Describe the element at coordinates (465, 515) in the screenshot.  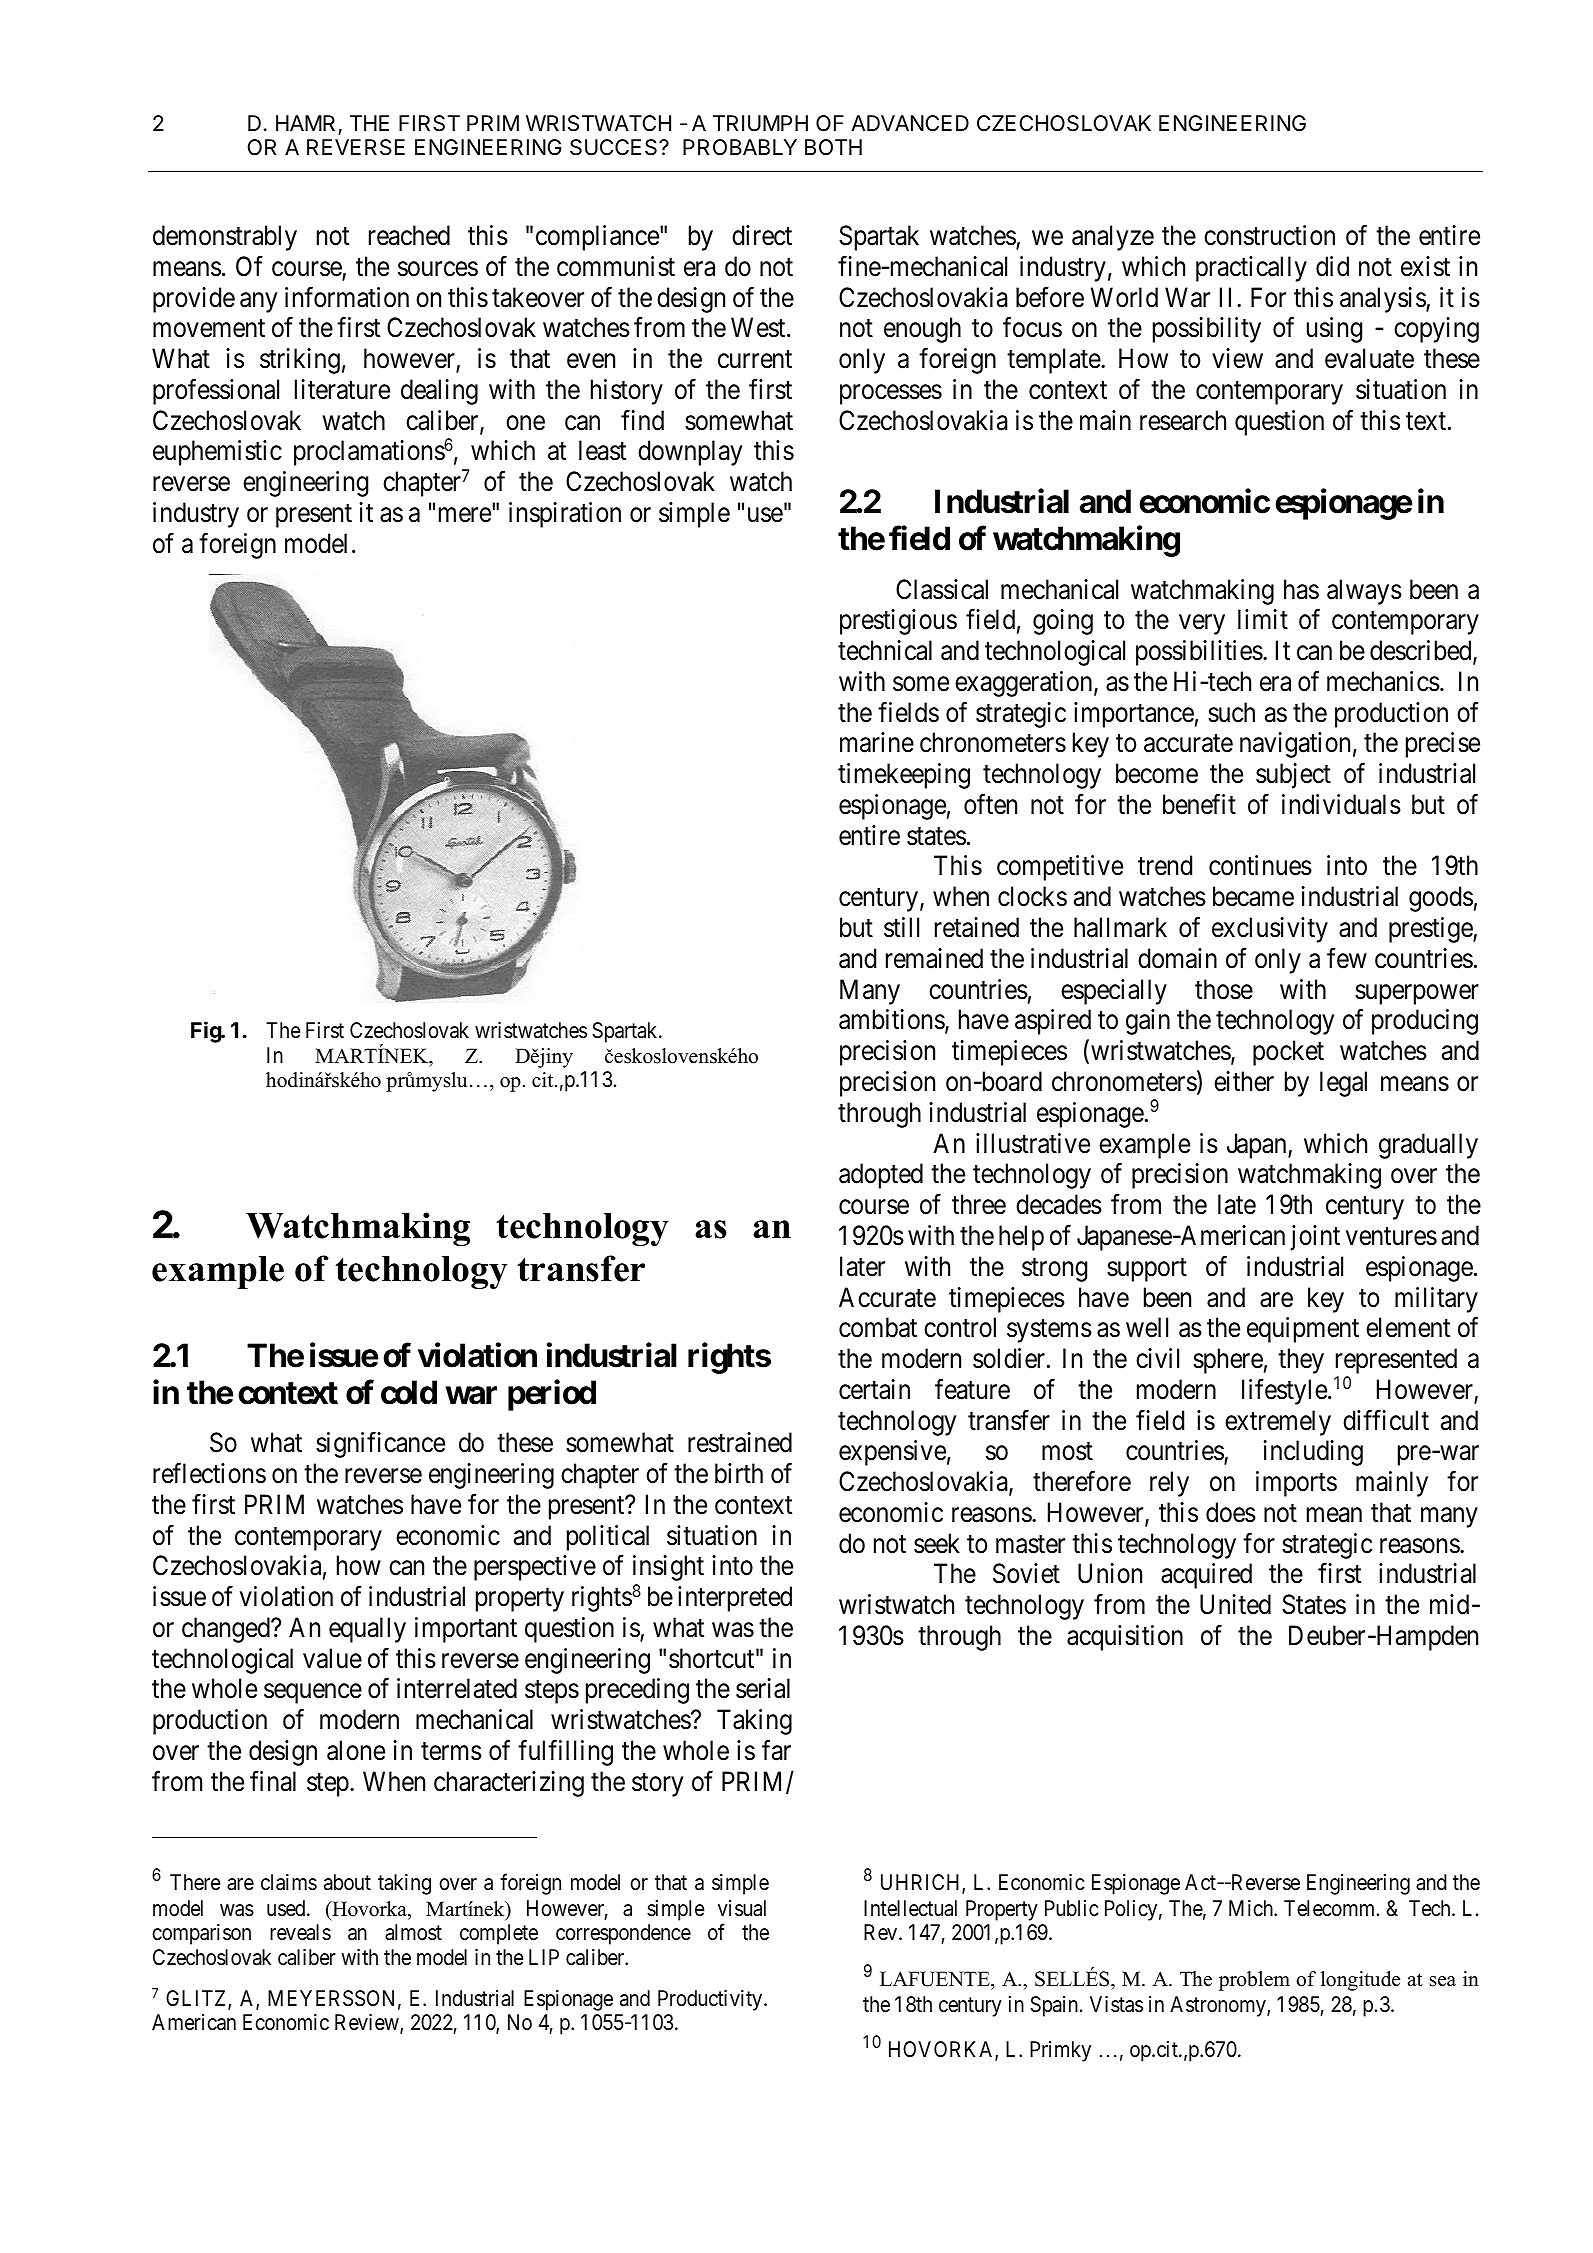
I see `mere` at that location.
